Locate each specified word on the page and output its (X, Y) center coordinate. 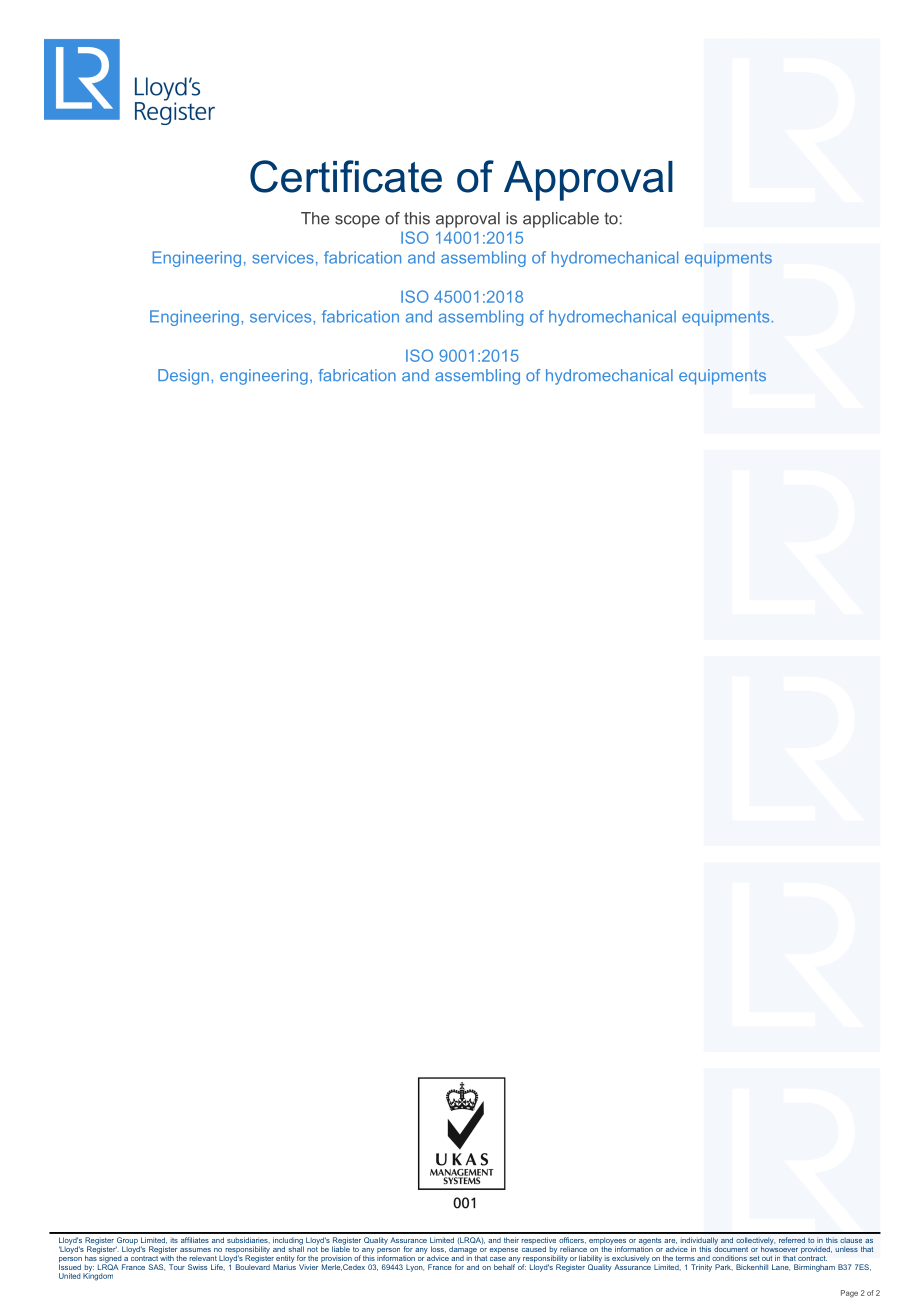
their (511, 1240)
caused (534, 1248)
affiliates (195, 1240)
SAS (156, 1267)
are (670, 1241)
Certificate (346, 176)
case (498, 1259)
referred (792, 1240)
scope (357, 221)
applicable (561, 220)
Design (183, 377)
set (755, 1258)
